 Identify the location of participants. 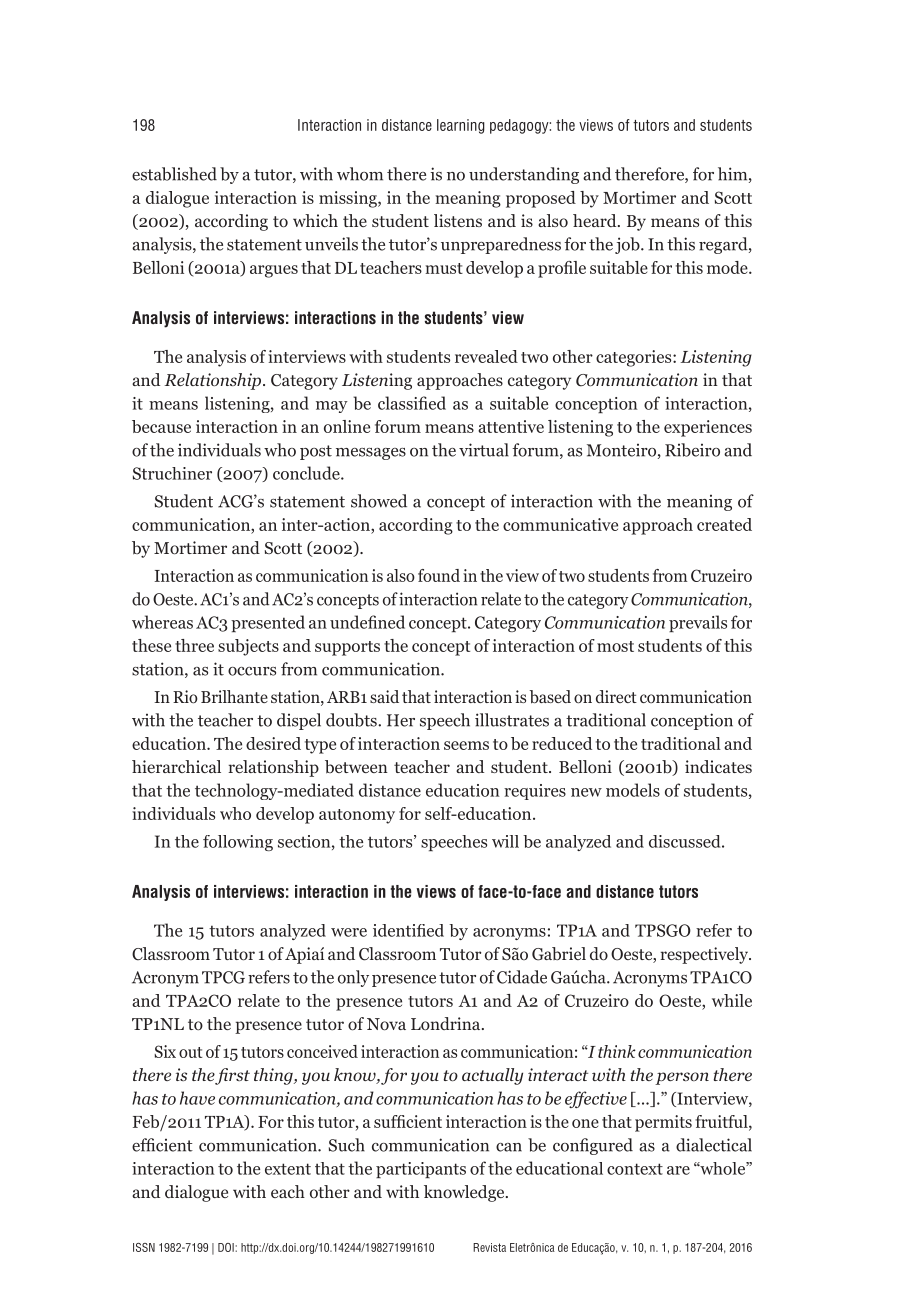
(421, 1170).
